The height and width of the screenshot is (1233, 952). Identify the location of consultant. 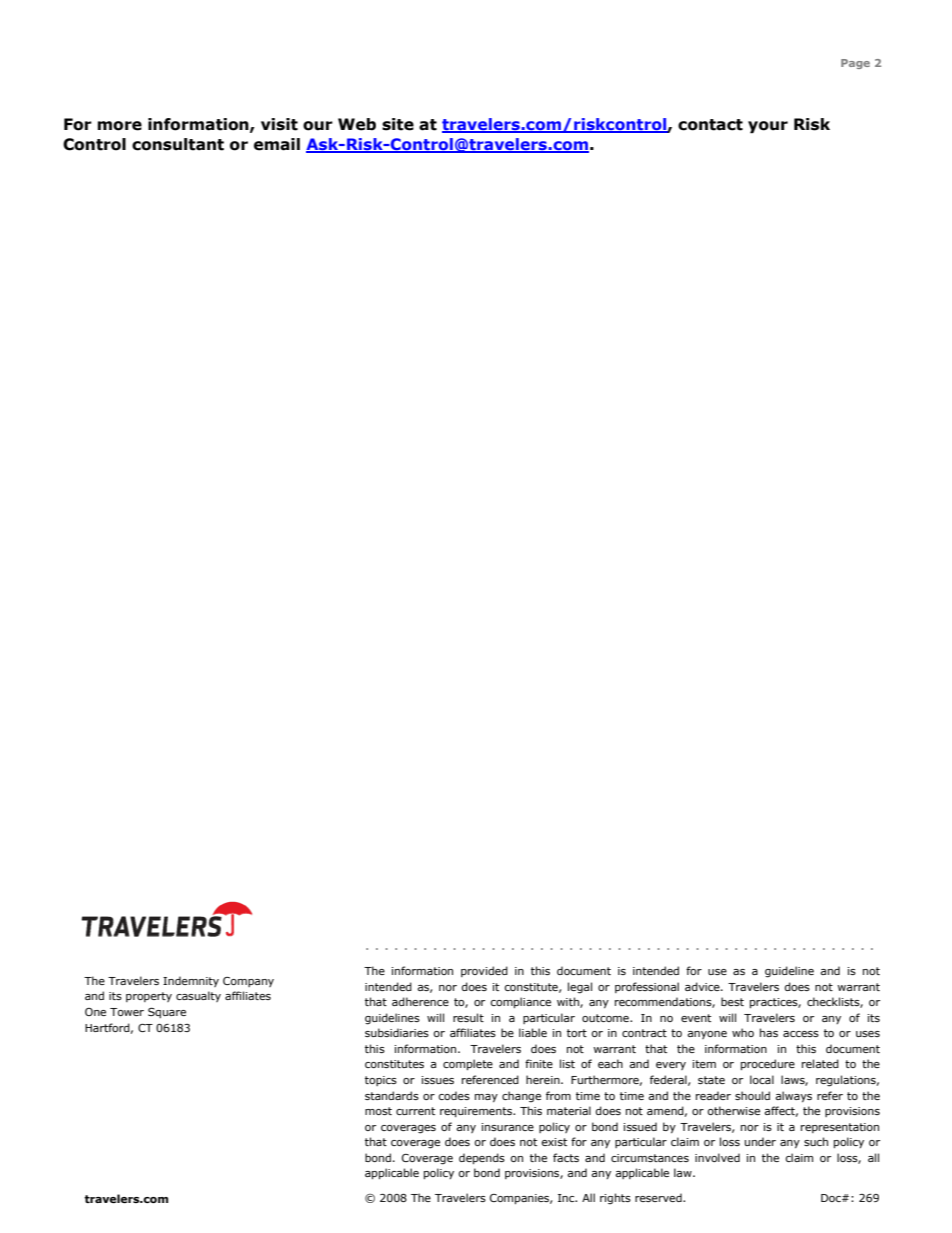
(178, 144).
